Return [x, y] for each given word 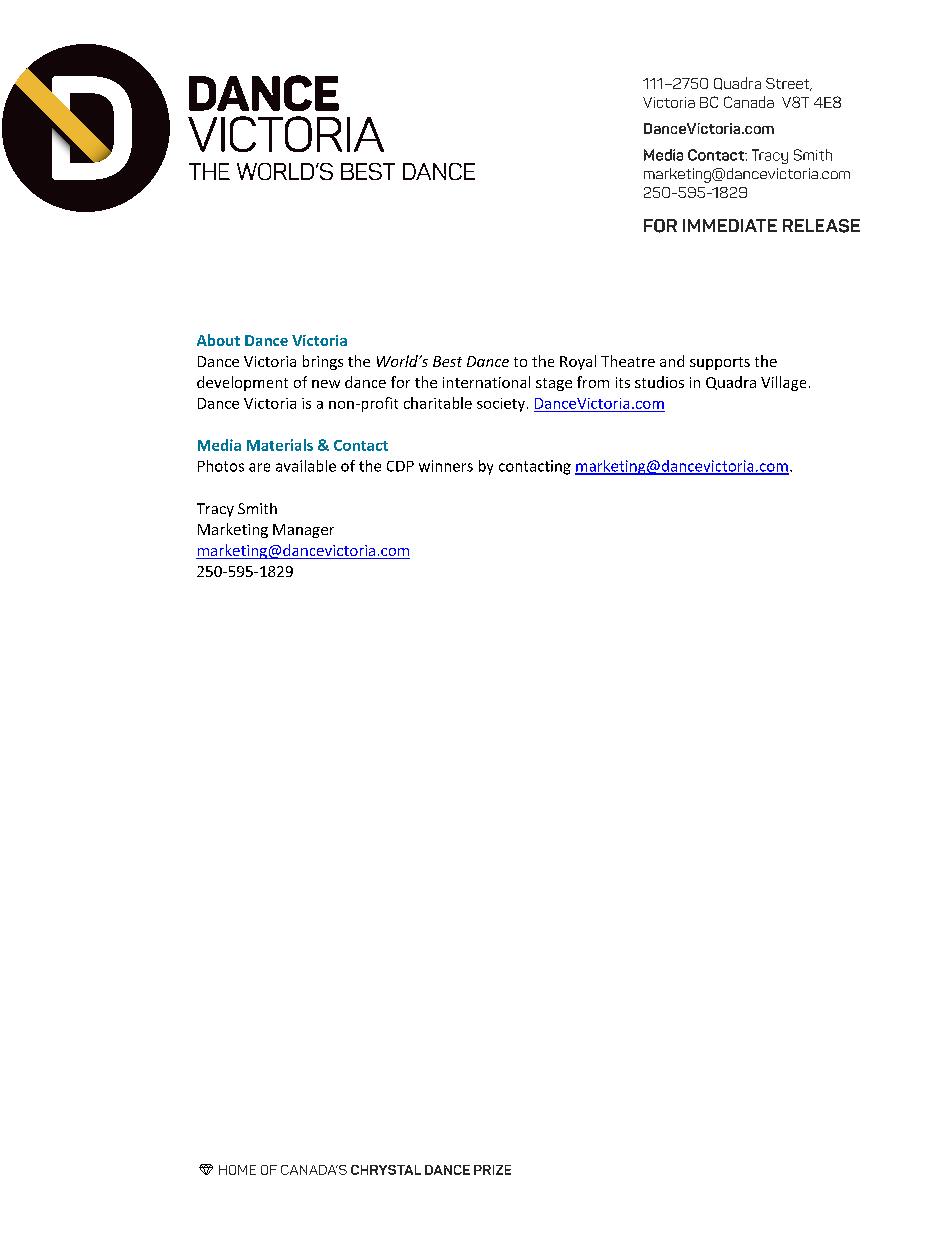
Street [789, 84]
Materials [280, 445]
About [218, 340]
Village [783, 383]
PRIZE [492, 1170]
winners [446, 466]
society [501, 405]
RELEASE [821, 226]
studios [659, 382]
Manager [303, 531]
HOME [237, 1170]
